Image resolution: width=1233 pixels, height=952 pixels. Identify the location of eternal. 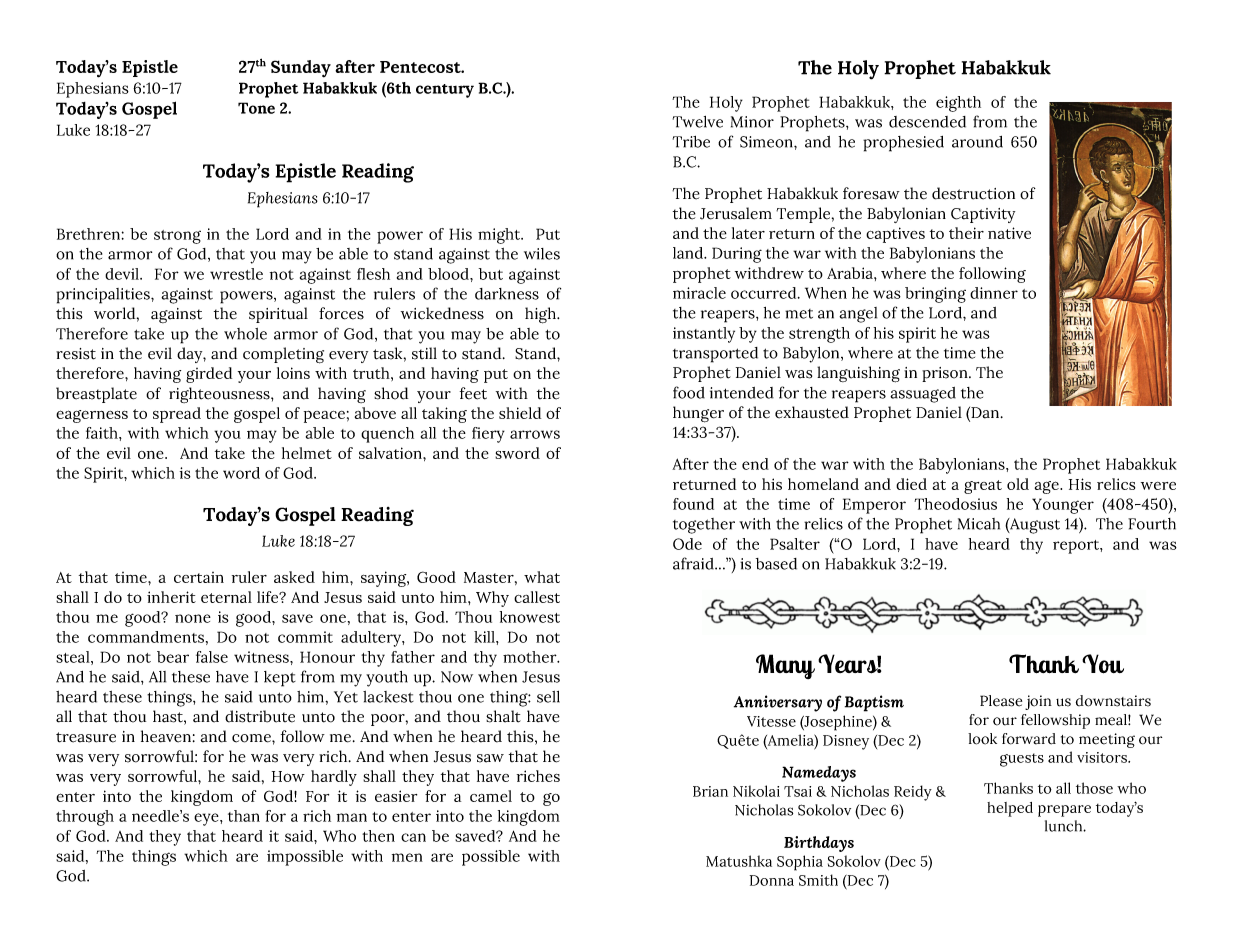
(226, 597).
